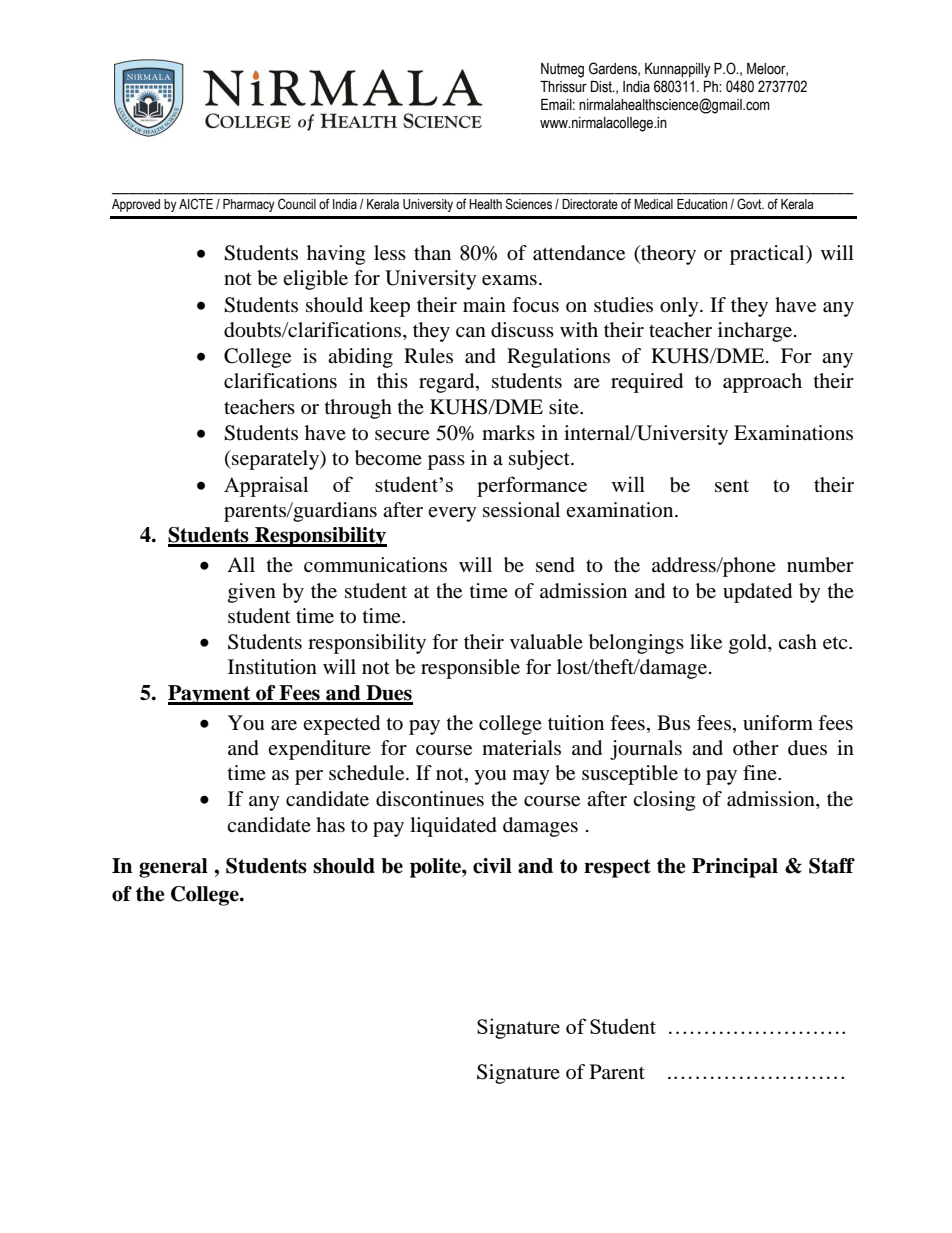 The width and height of the page is (952, 1233). What do you see at coordinates (750, 204) in the page?
I see `Govt` at bounding box center [750, 204].
